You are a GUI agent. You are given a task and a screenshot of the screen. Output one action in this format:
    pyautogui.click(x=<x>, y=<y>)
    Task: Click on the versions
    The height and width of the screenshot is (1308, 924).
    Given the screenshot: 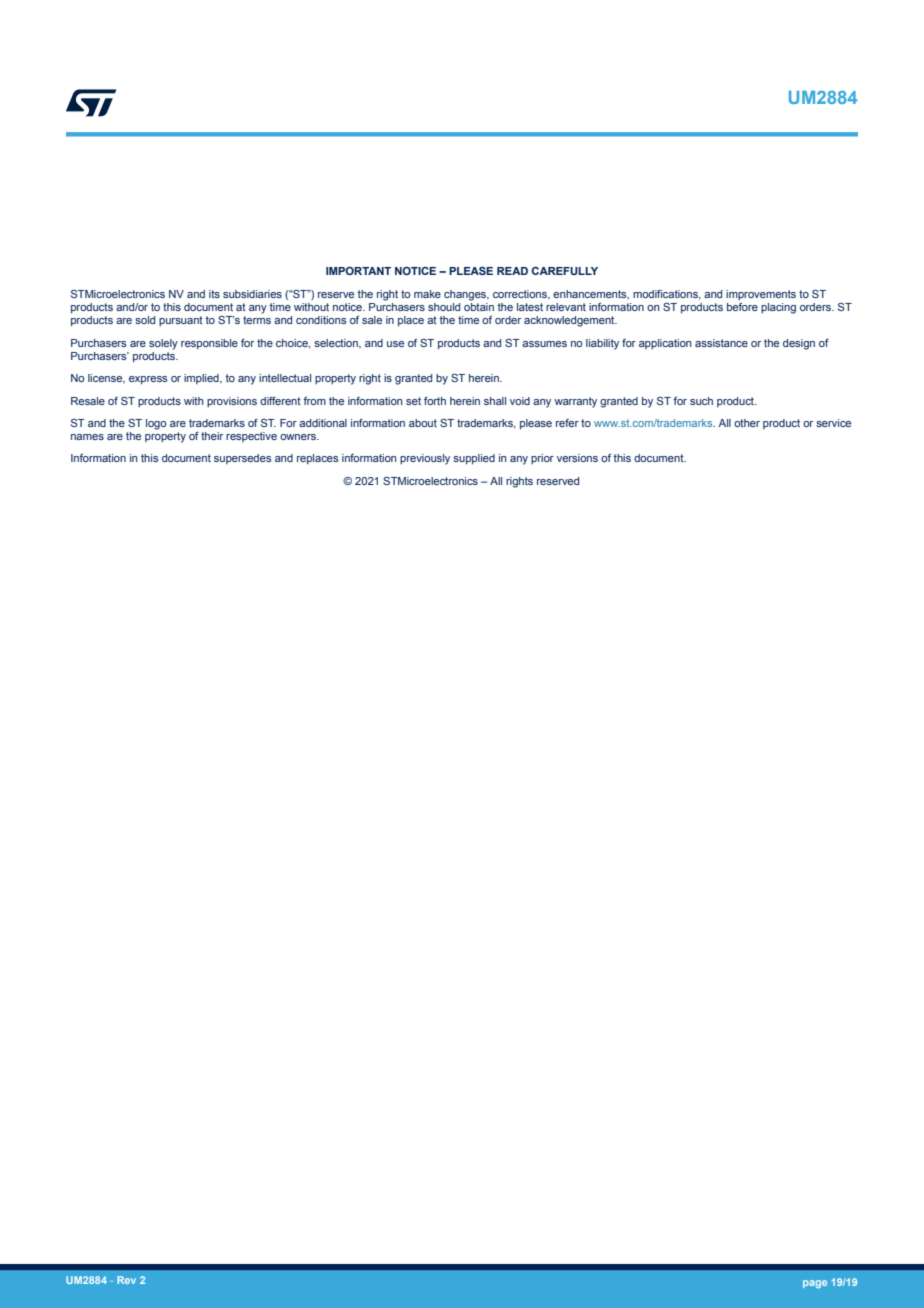 What is the action you would take?
    pyautogui.click(x=577, y=458)
